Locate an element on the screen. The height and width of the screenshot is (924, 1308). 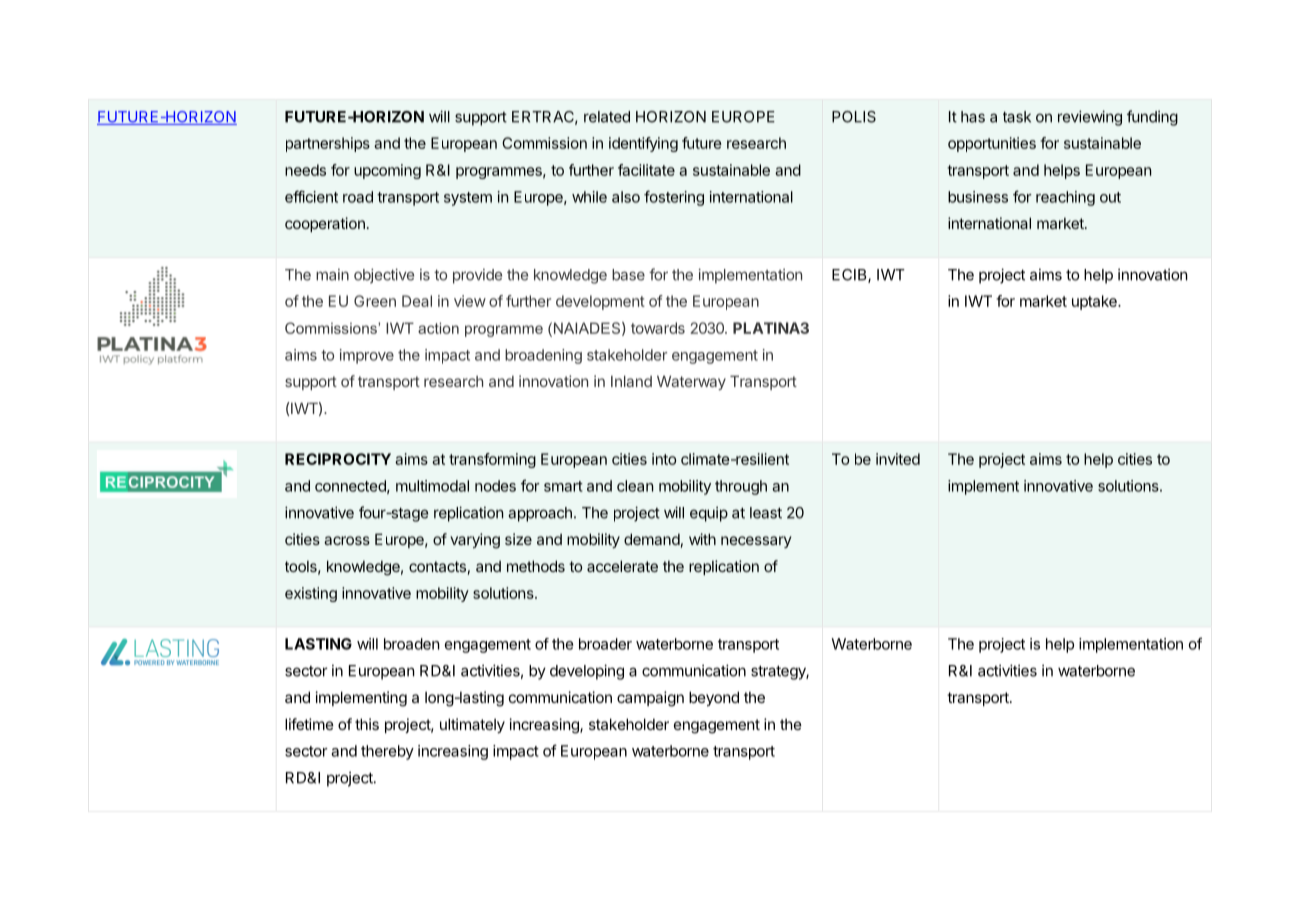
uptake is located at coordinates (1095, 302).
